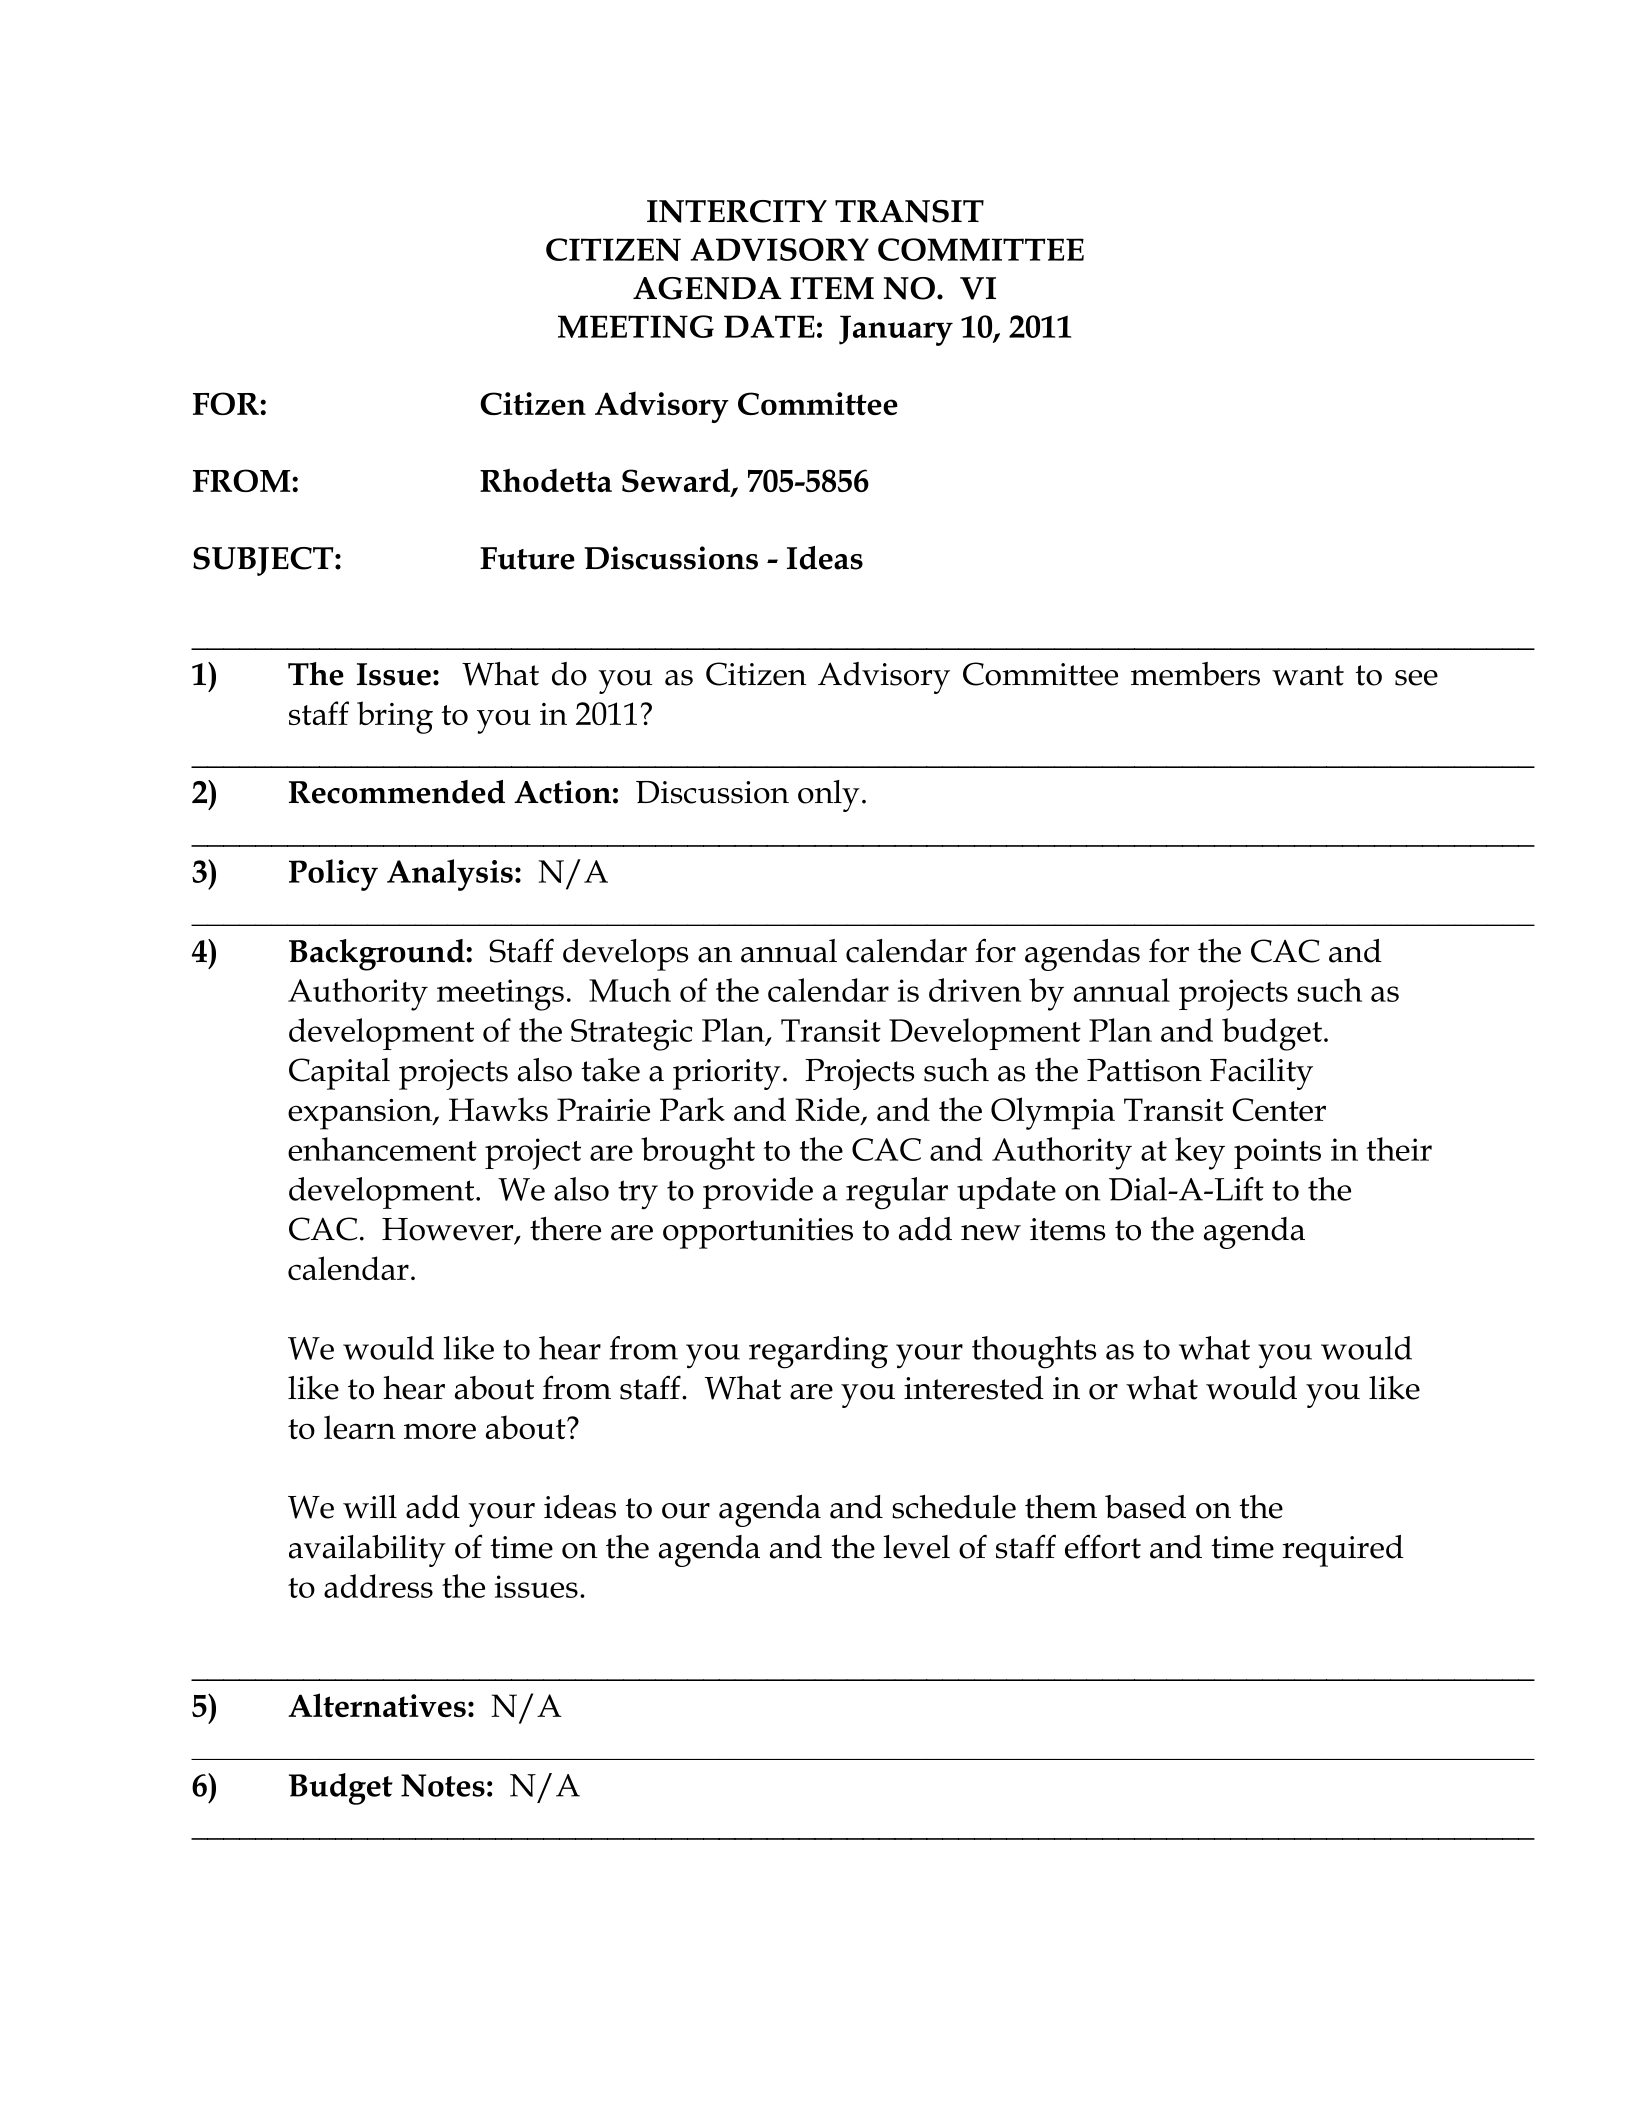 This image has height=2110, width=1630. Describe the element at coordinates (975, 990) in the image. I see `driven` at that location.
